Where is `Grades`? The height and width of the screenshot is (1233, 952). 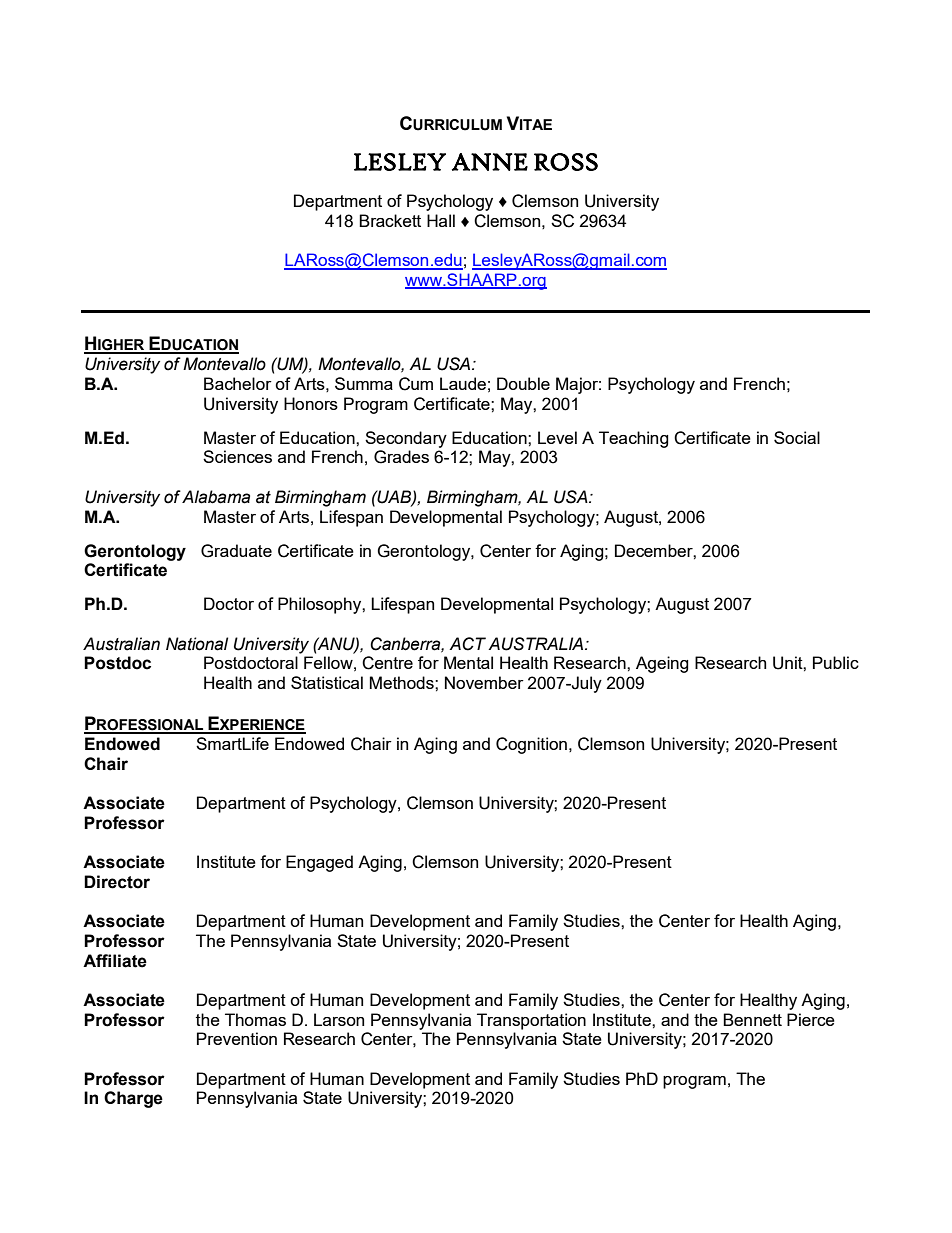
Grades is located at coordinates (401, 457).
